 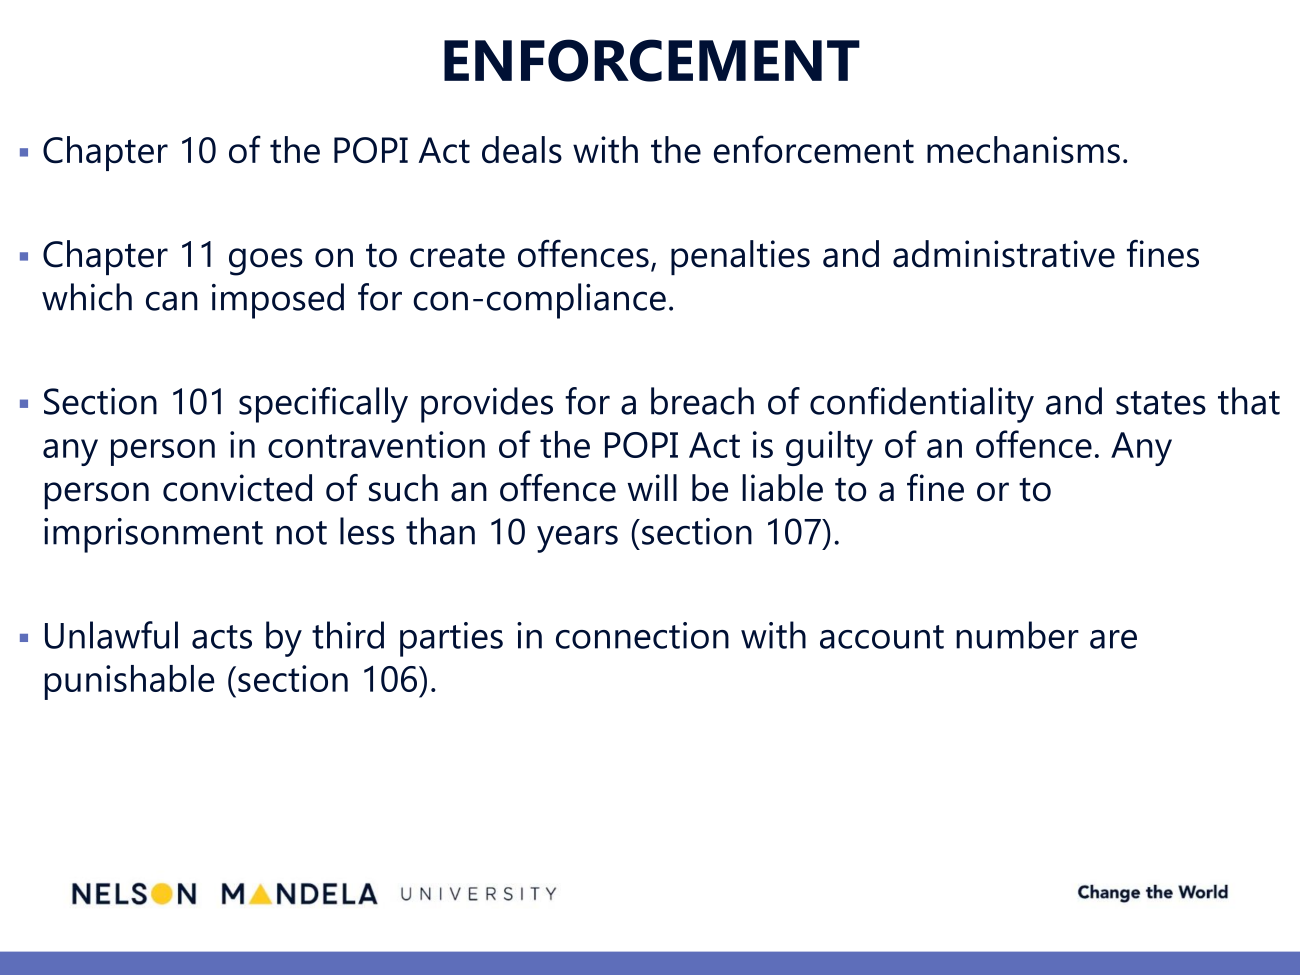 I want to click on are, so click(x=1113, y=639).
